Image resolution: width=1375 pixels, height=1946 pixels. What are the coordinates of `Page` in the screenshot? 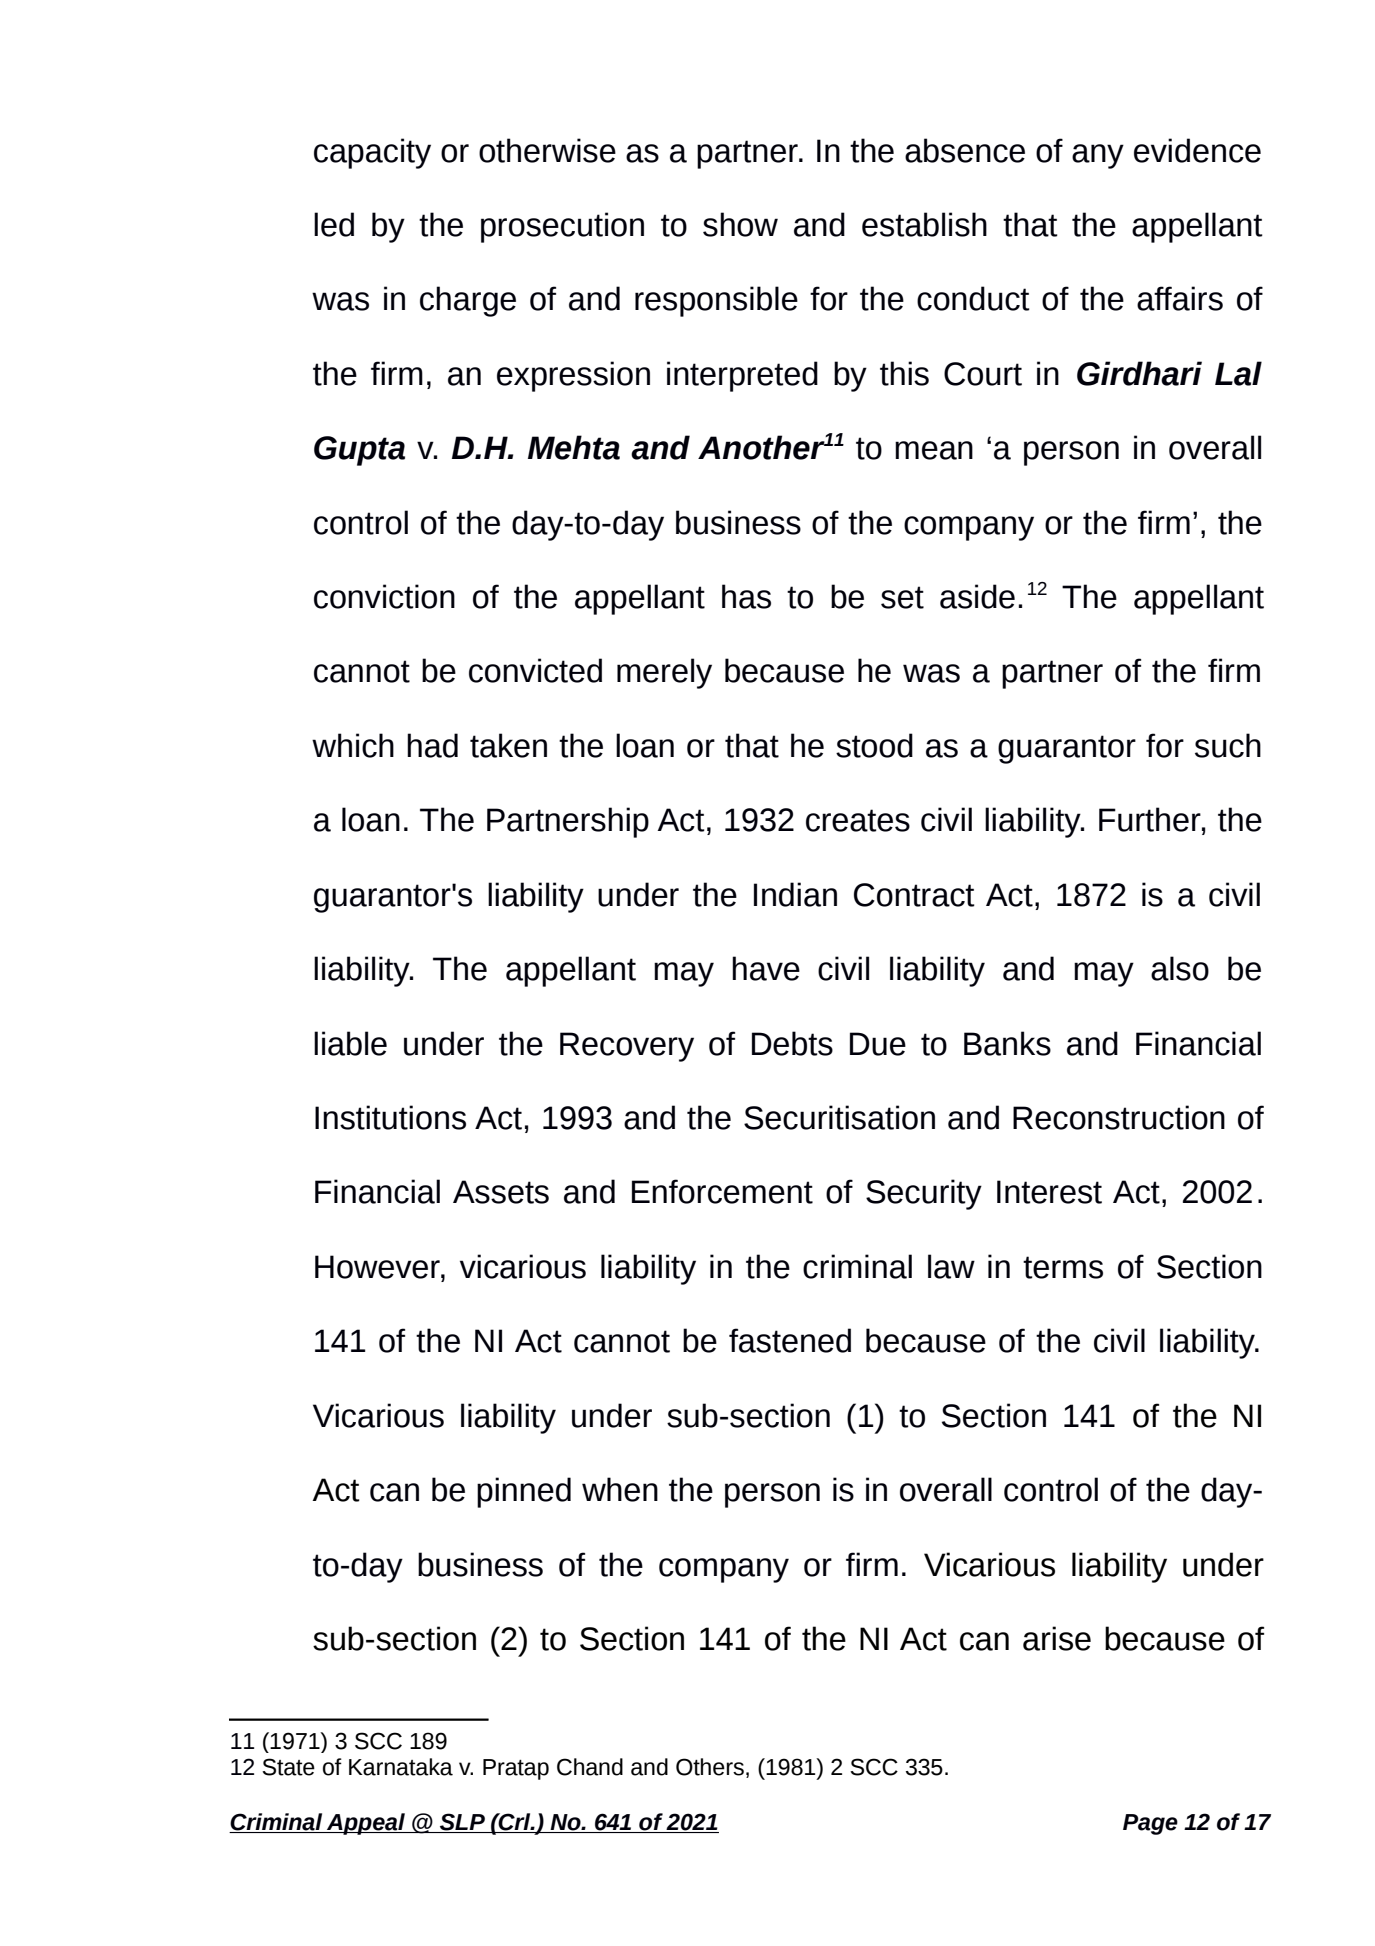 It's located at (1150, 1824).
